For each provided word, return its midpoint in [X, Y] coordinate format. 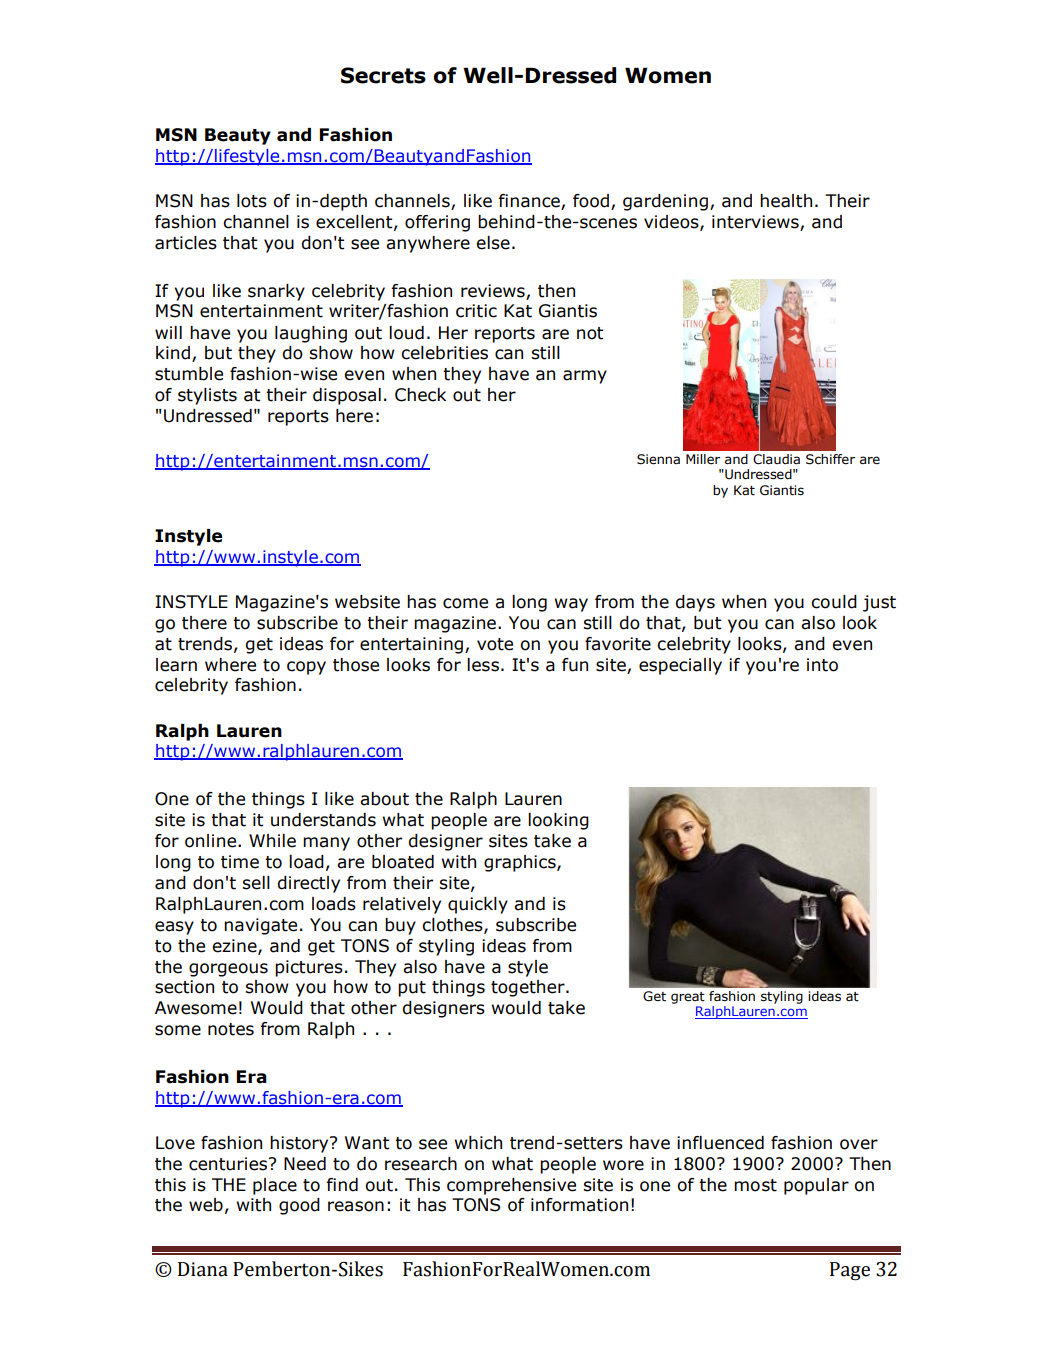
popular [816, 1186]
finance [530, 202]
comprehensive [511, 1186]
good [299, 1206]
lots [252, 201]
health [786, 201]
